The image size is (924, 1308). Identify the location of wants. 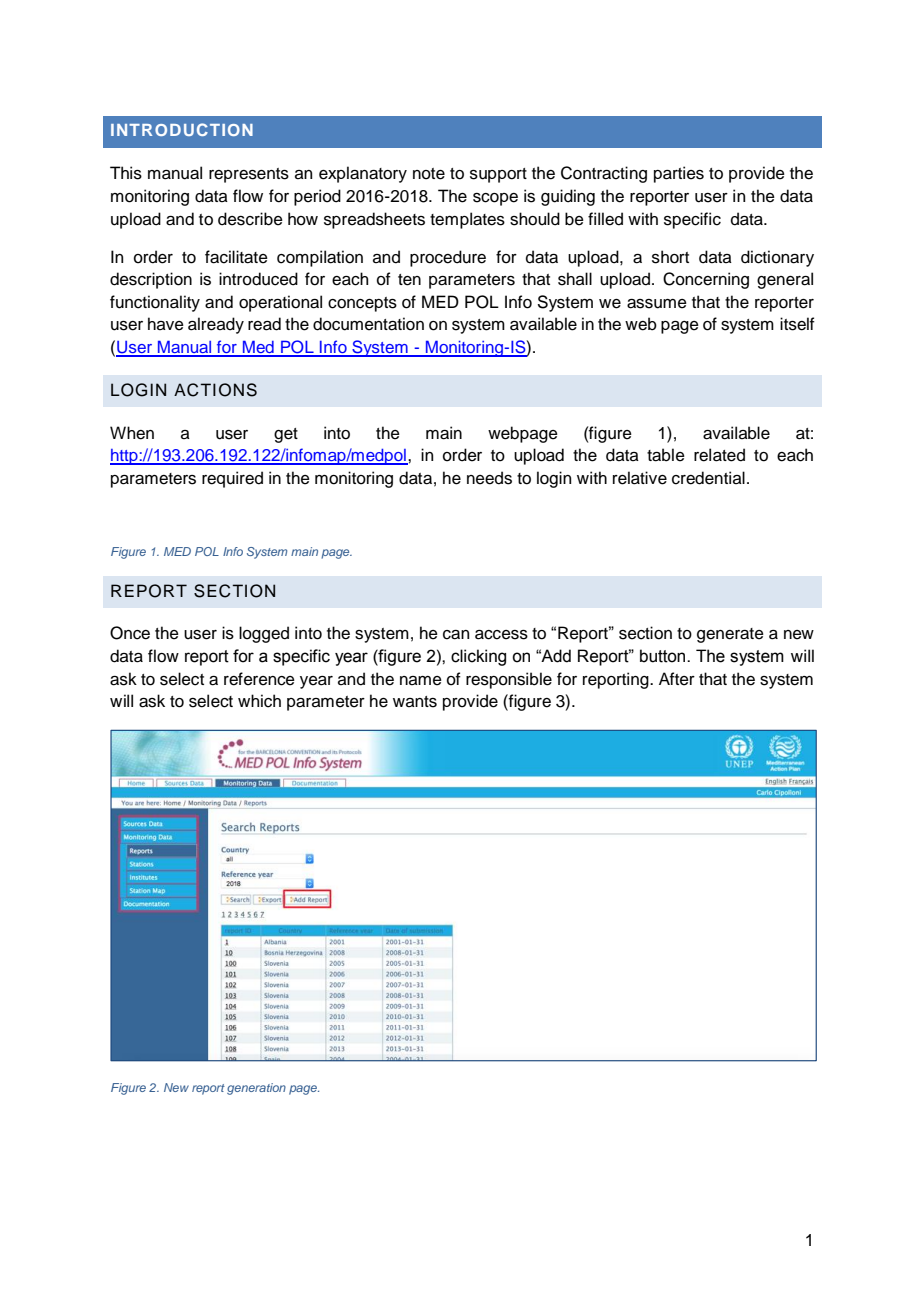
(415, 702).
